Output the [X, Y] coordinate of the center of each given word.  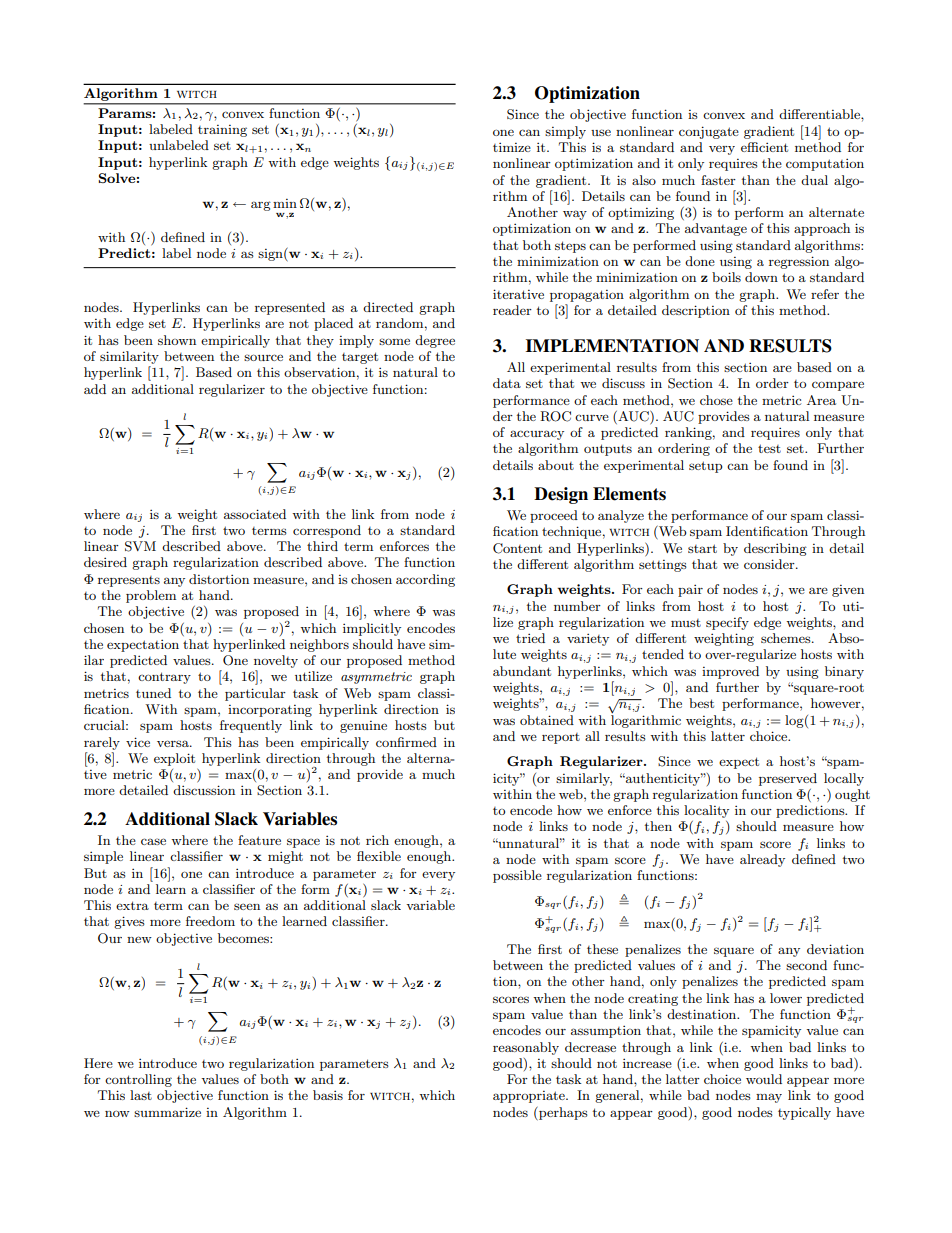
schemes [787, 638]
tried [530, 638]
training [222, 131]
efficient [764, 147]
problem [151, 596]
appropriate [530, 1097]
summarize [167, 1112]
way [575, 215]
